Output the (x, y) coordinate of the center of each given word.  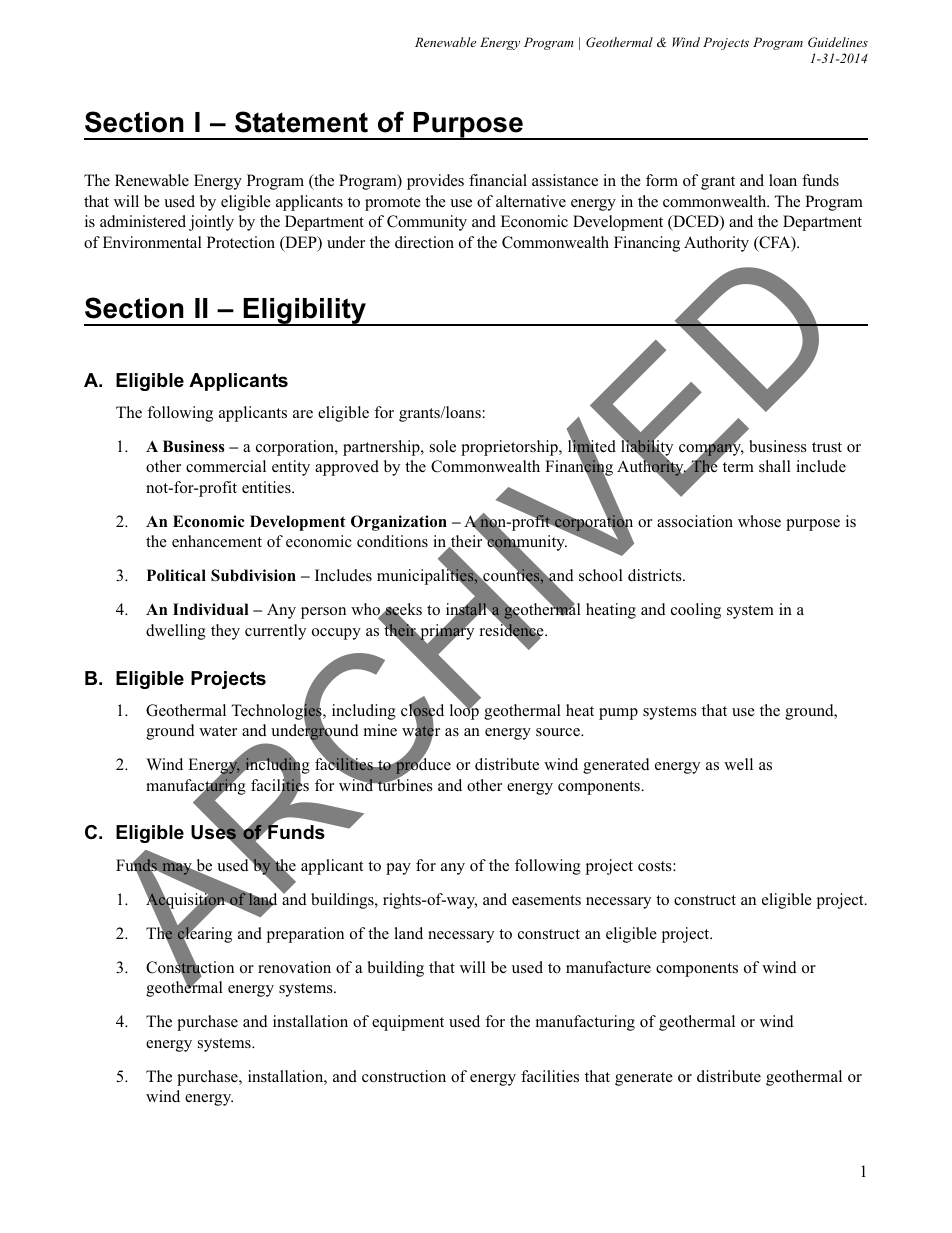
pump (618, 714)
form (662, 180)
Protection (241, 242)
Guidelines (838, 42)
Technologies (277, 712)
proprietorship (510, 448)
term (738, 467)
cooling (696, 611)
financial (498, 180)
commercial (226, 466)
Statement (301, 122)
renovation (294, 967)
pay (398, 869)
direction (424, 242)
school (601, 575)
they (225, 632)
